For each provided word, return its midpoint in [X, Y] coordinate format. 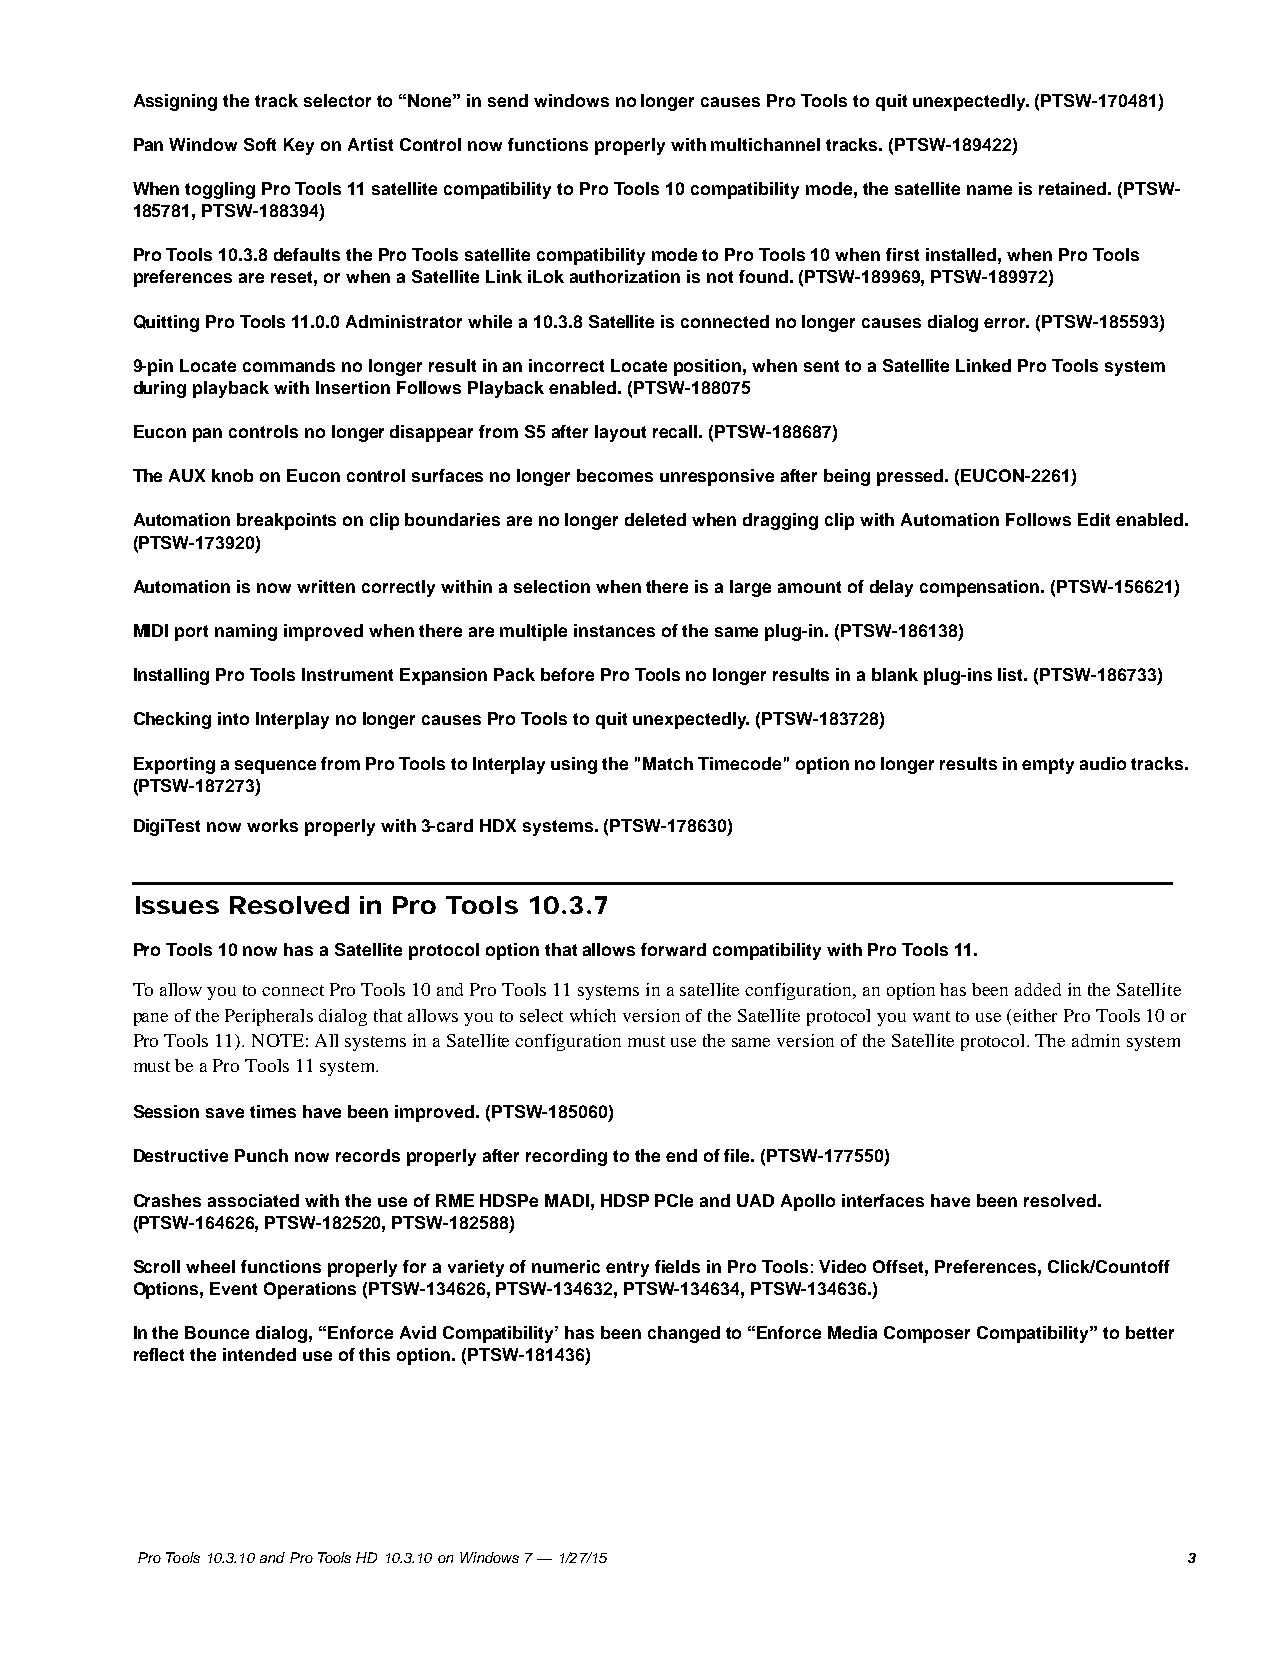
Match [668, 763]
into [233, 718]
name [989, 190]
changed [684, 1334]
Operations [310, 1290]
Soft [260, 144]
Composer [927, 1334]
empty [1048, 766]
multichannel [765, 144]
